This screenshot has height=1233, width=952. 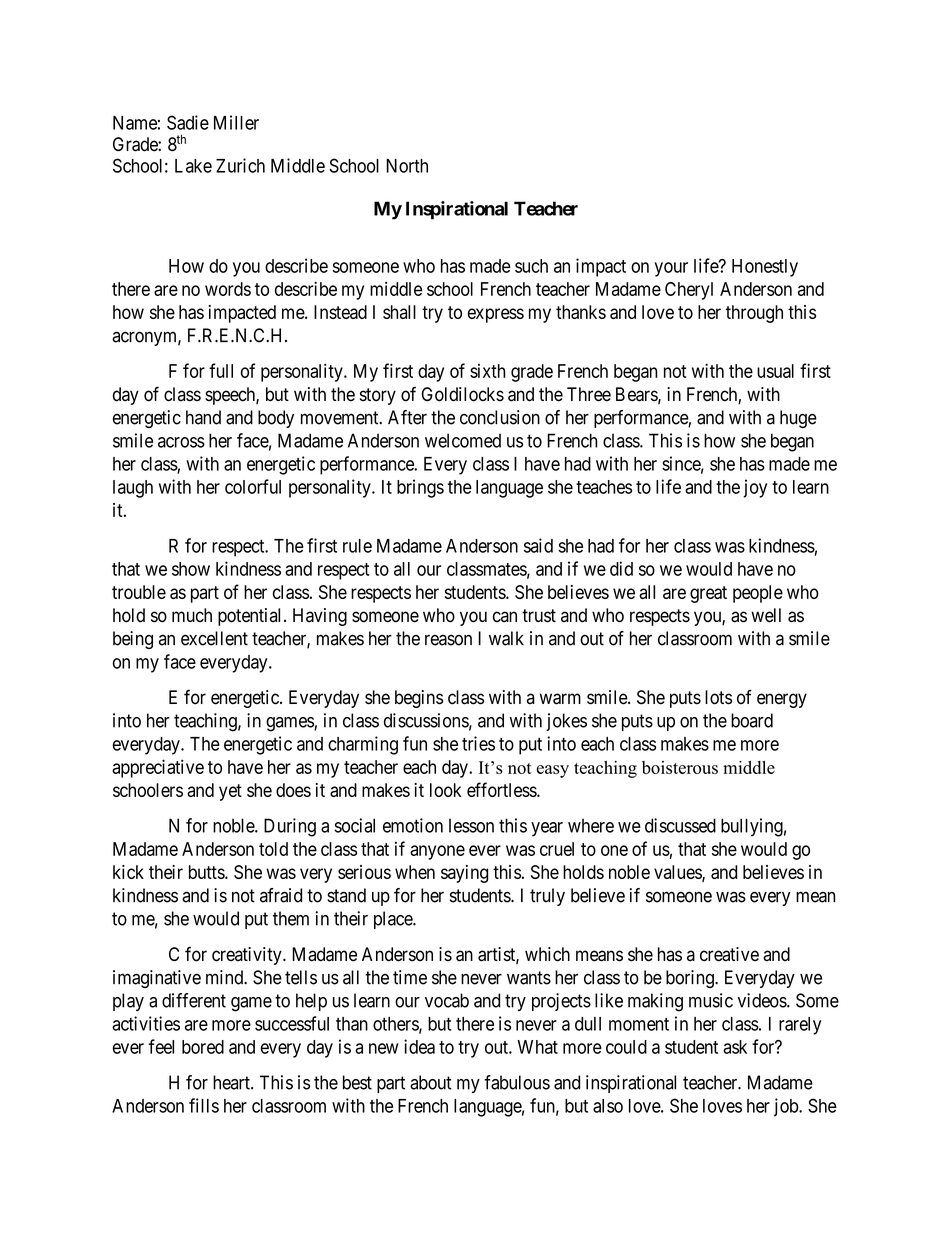 What do you see at coordinates (735, 1047) in the screenshot?
I see `ask` at bounding box center [735, 1047].
